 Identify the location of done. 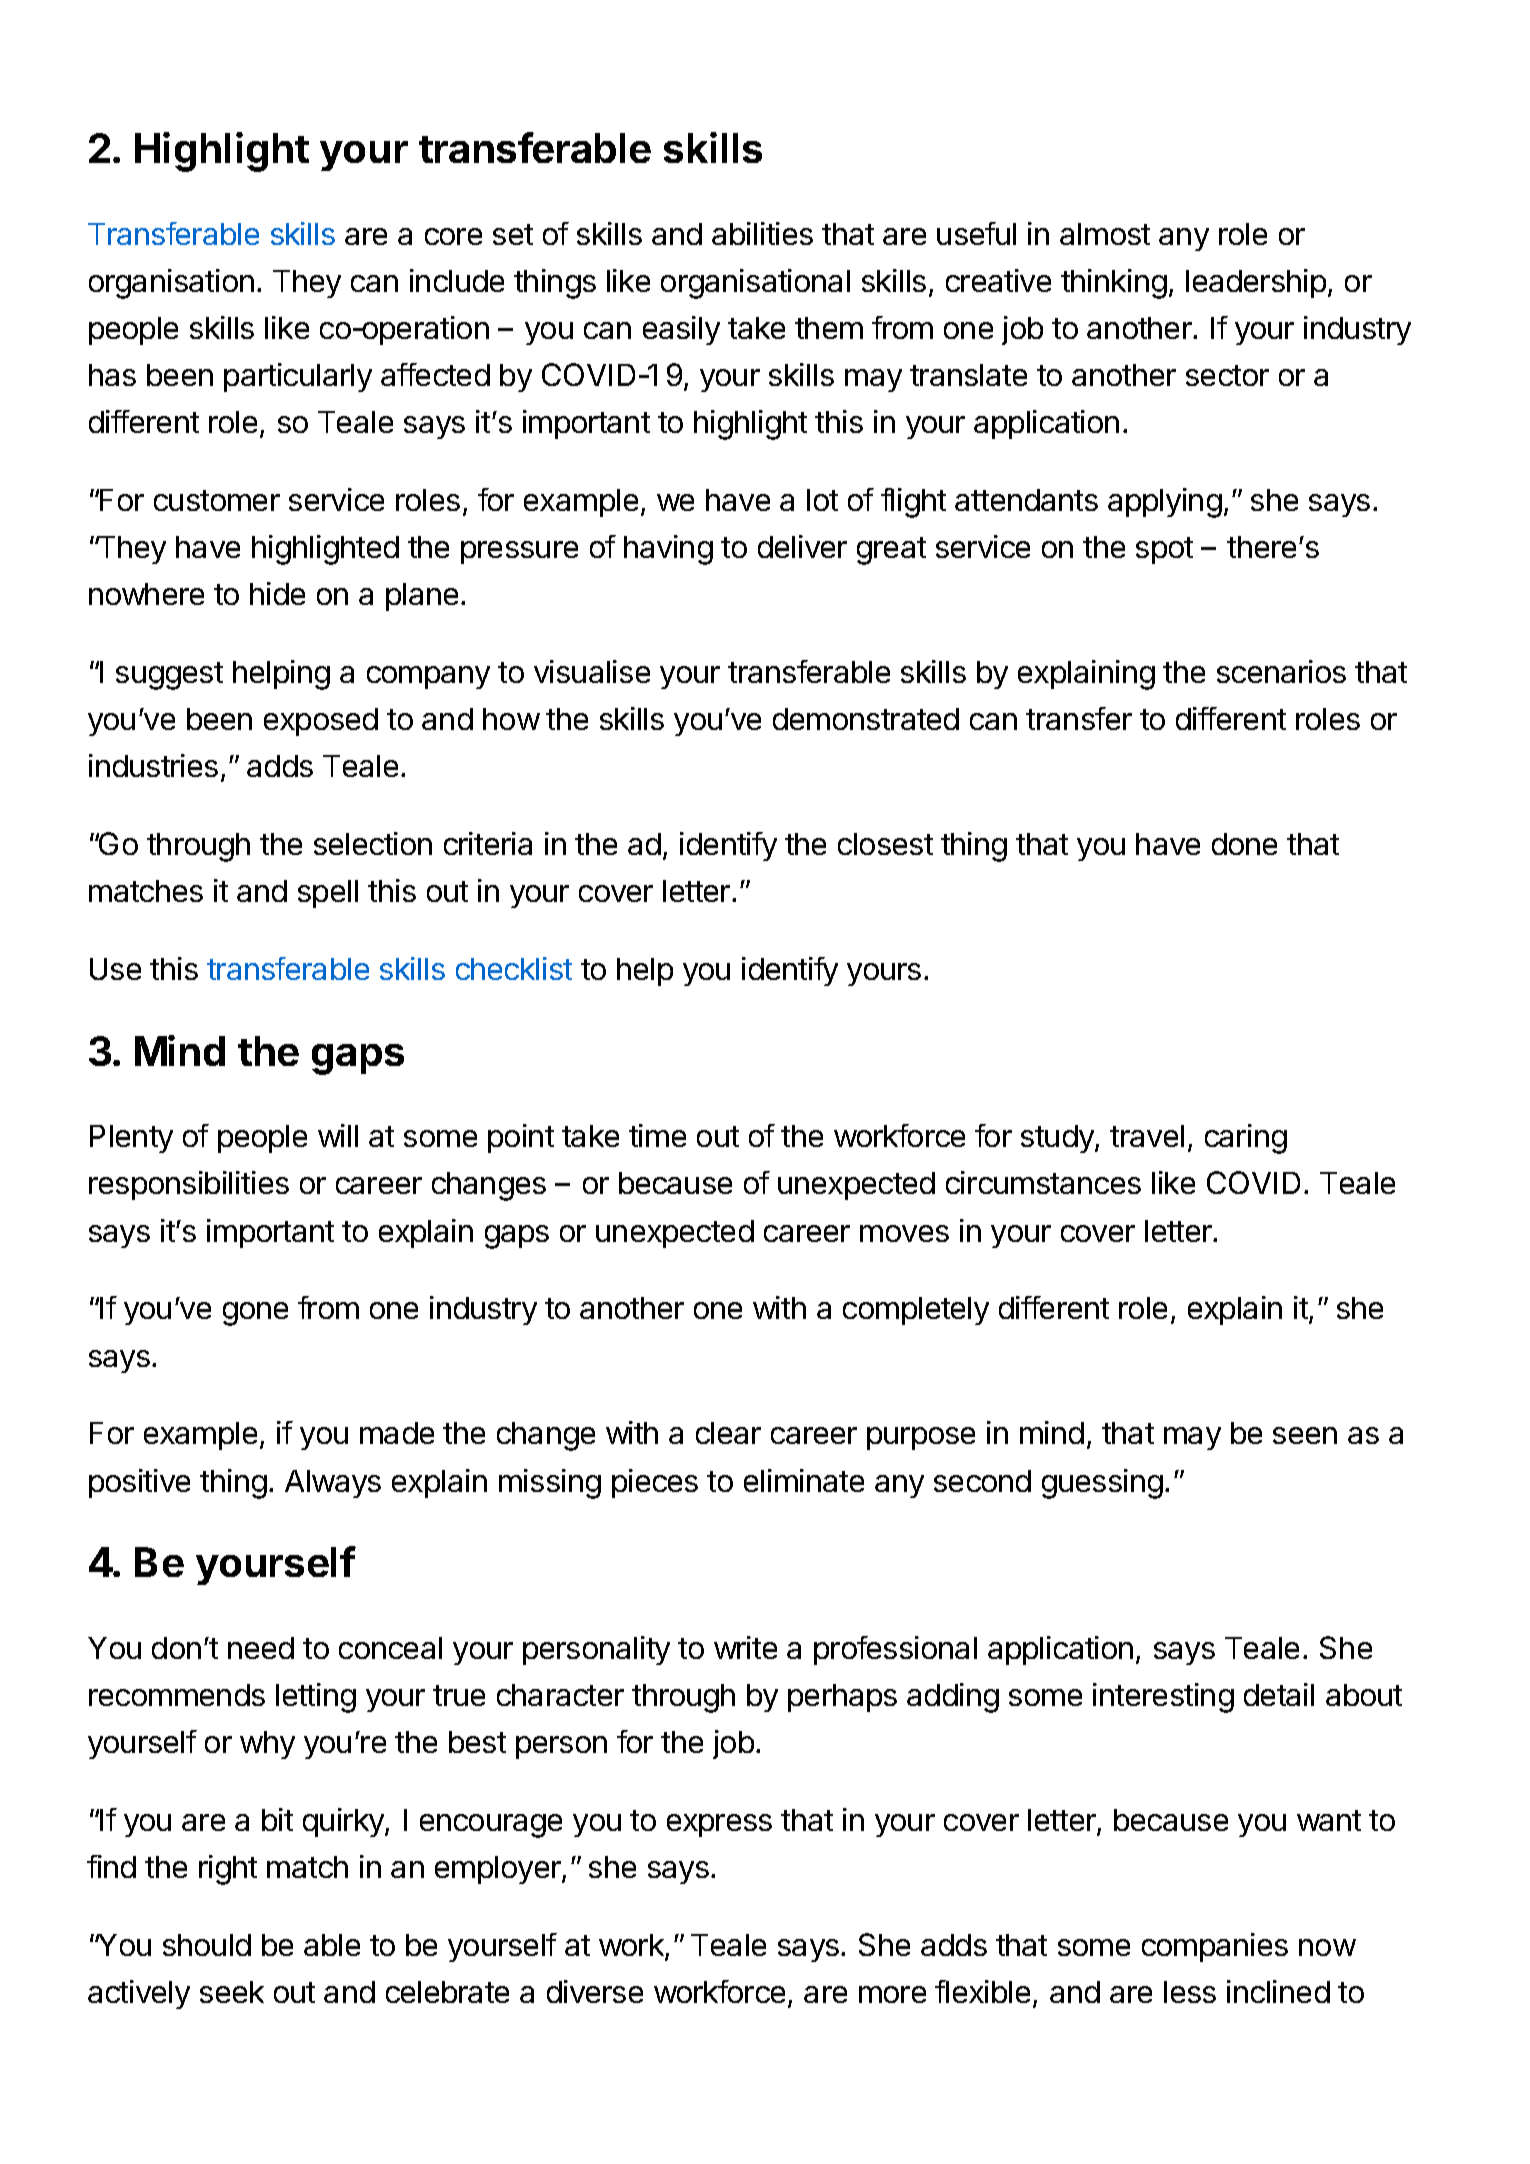
(1244, 844).
